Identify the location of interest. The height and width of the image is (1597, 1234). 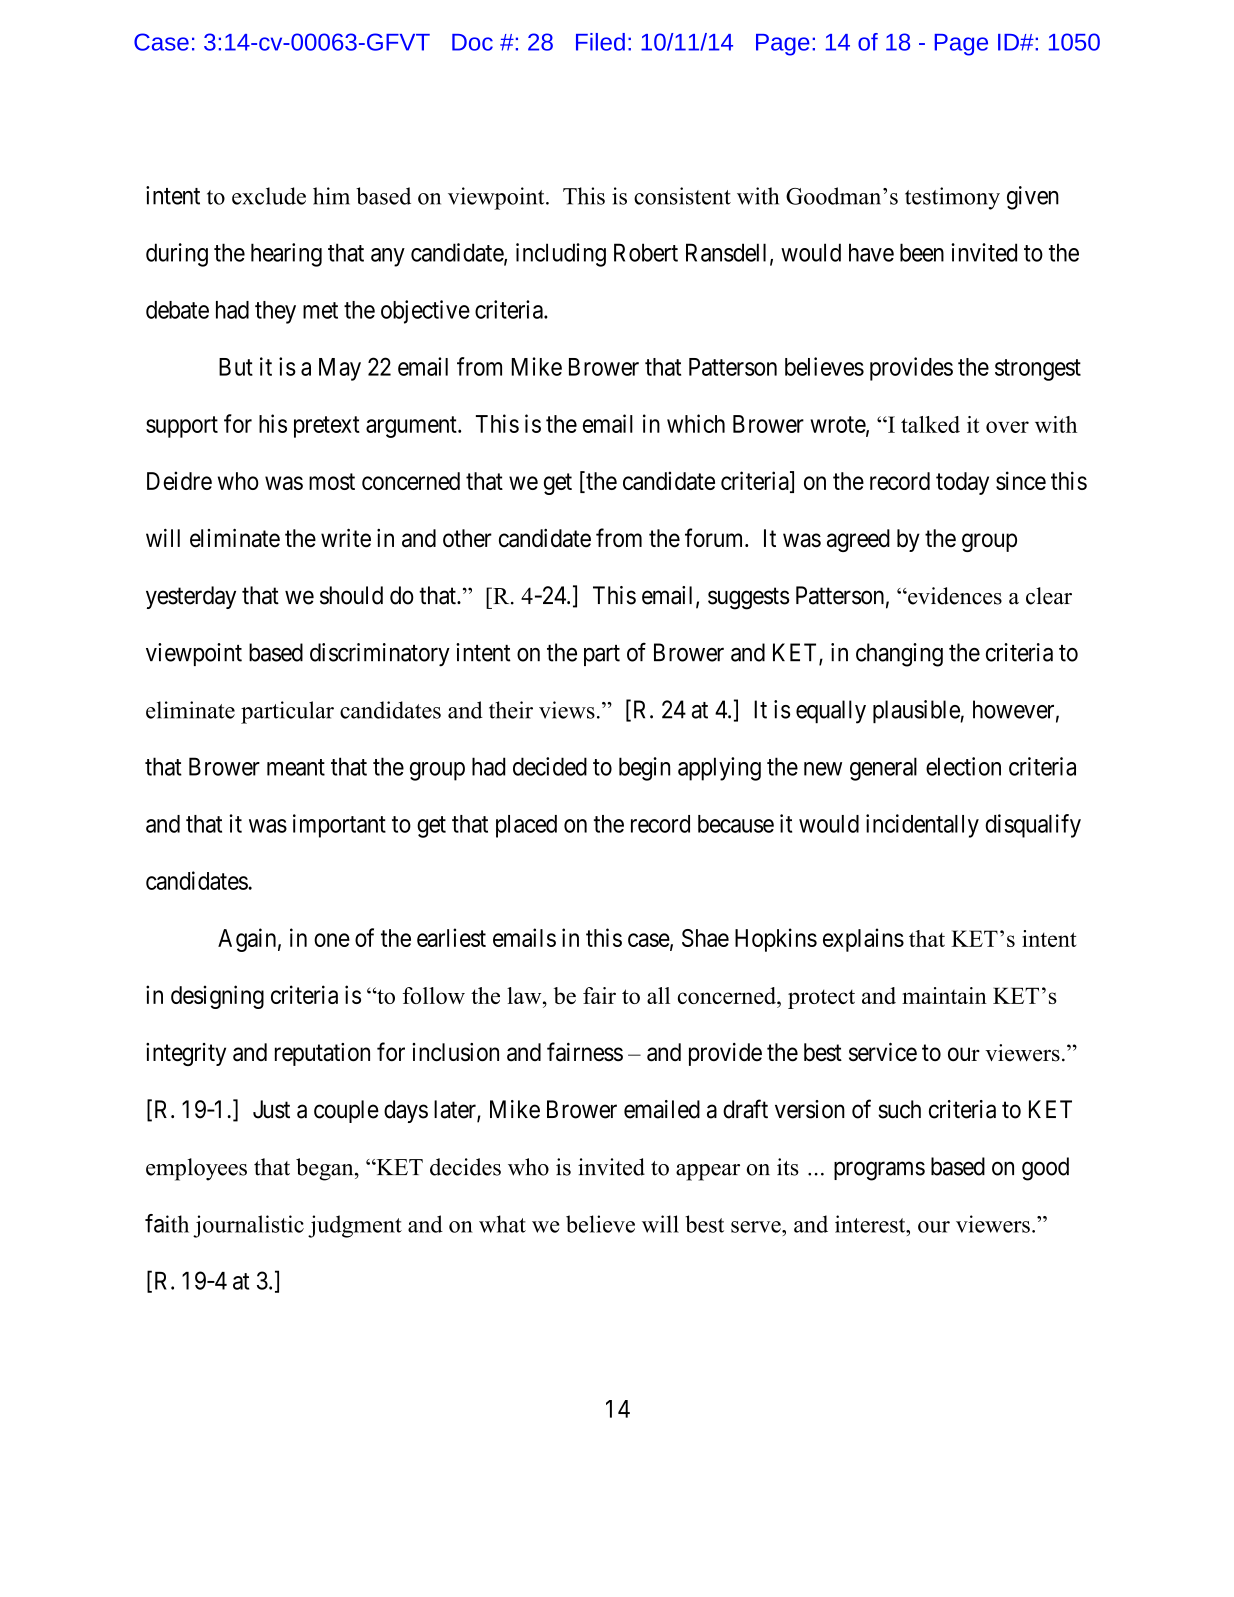
(871, 1224).
